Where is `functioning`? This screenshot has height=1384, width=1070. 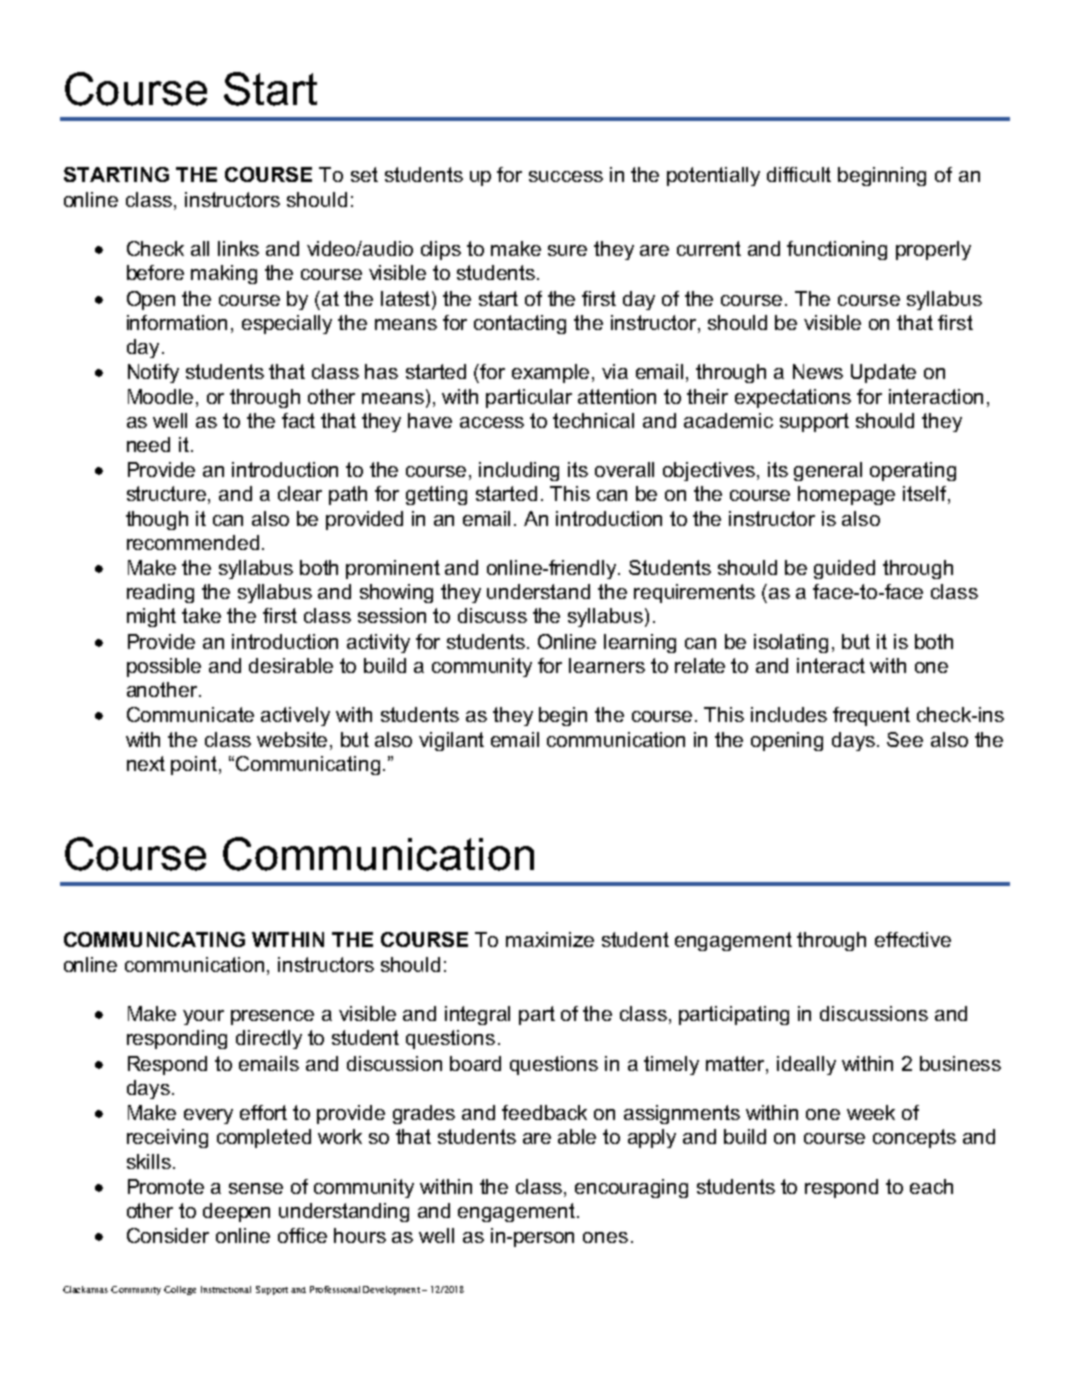 functioning is located at coordinates (837, 250).
